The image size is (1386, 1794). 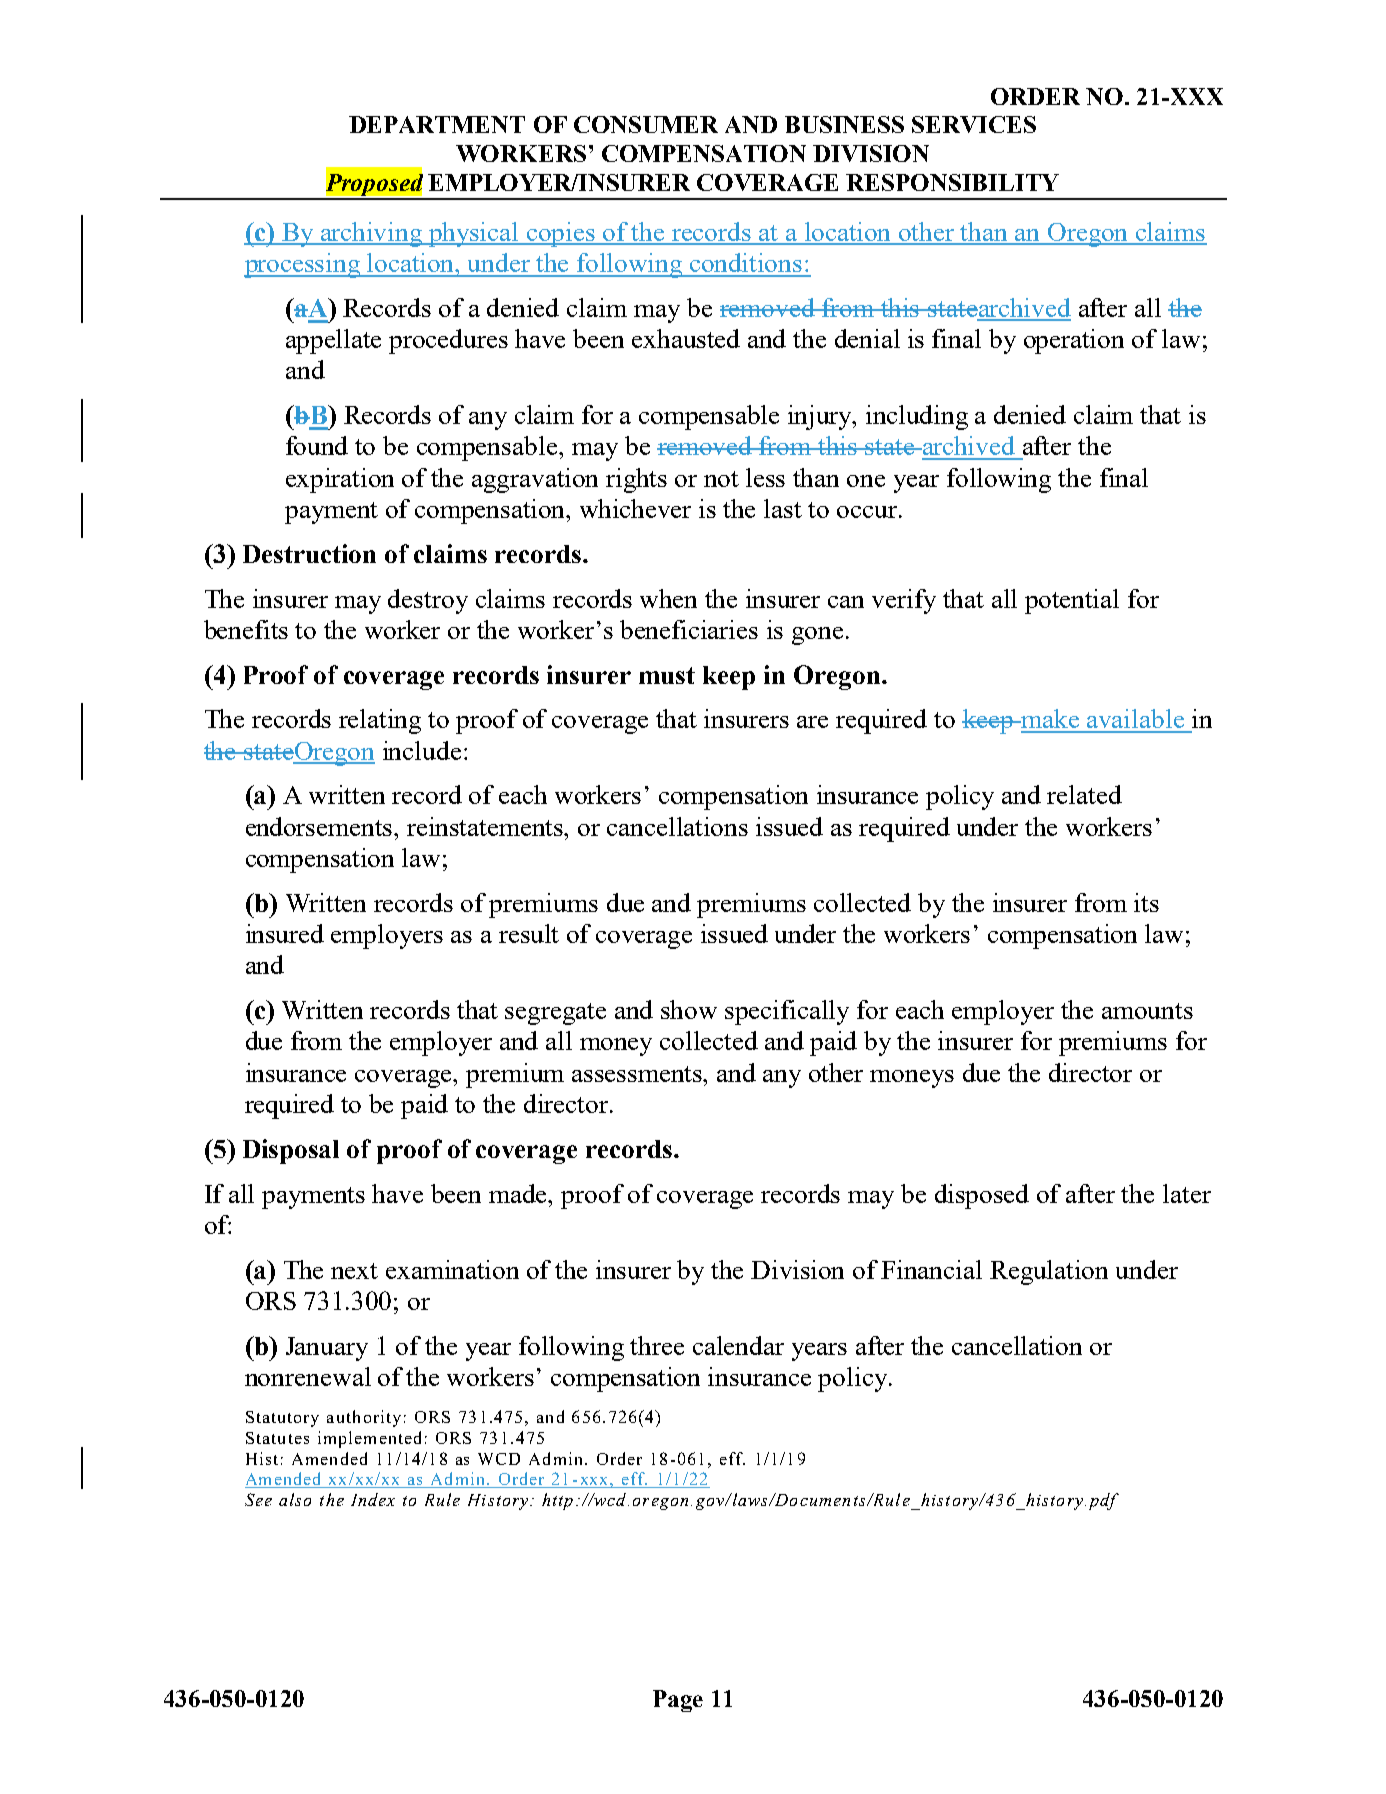 What do you see at coordinates (974, 124) in the page?
I see `SERVICES` at bounding box center [974, 124].
